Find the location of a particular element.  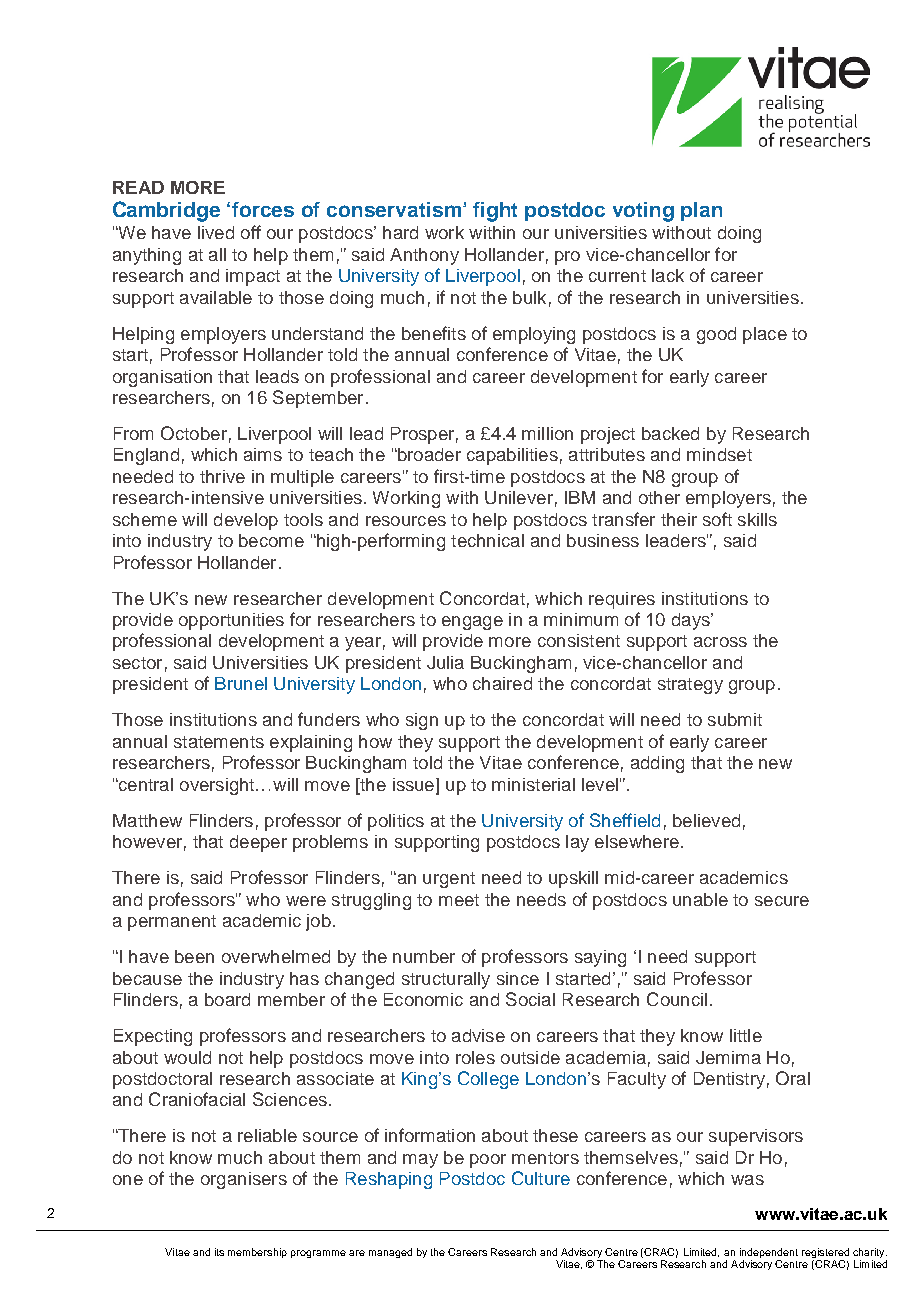

technical is located at coordinates (487, 540).
